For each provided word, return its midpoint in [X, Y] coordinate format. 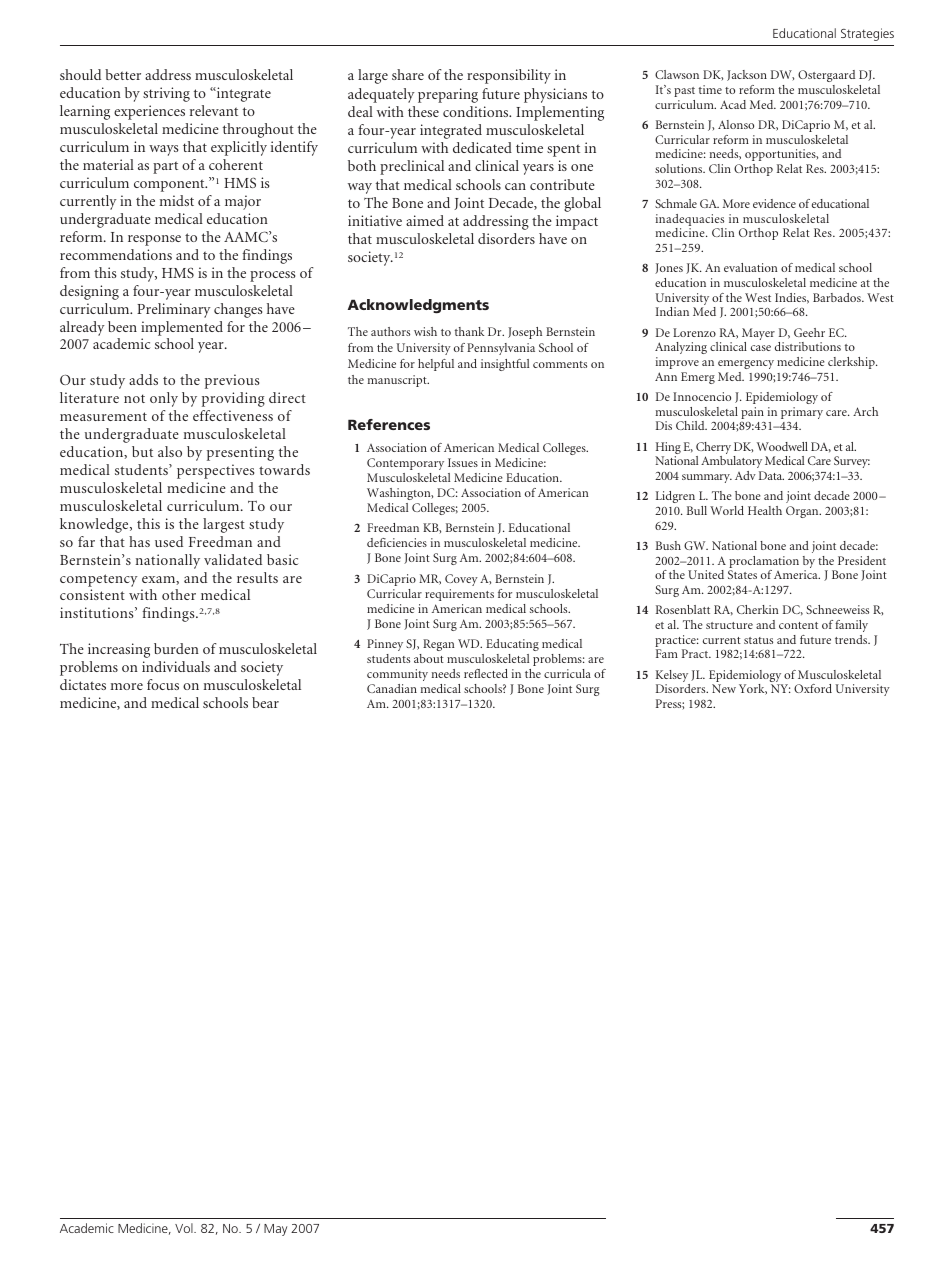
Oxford [813, 688]
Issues [463, 462]
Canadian [392, 688]
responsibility [509, 76]
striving [166, 94]
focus [163, 684]
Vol [185, 1228]
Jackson [747, 75]
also [170, 451]
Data [771, 475]
